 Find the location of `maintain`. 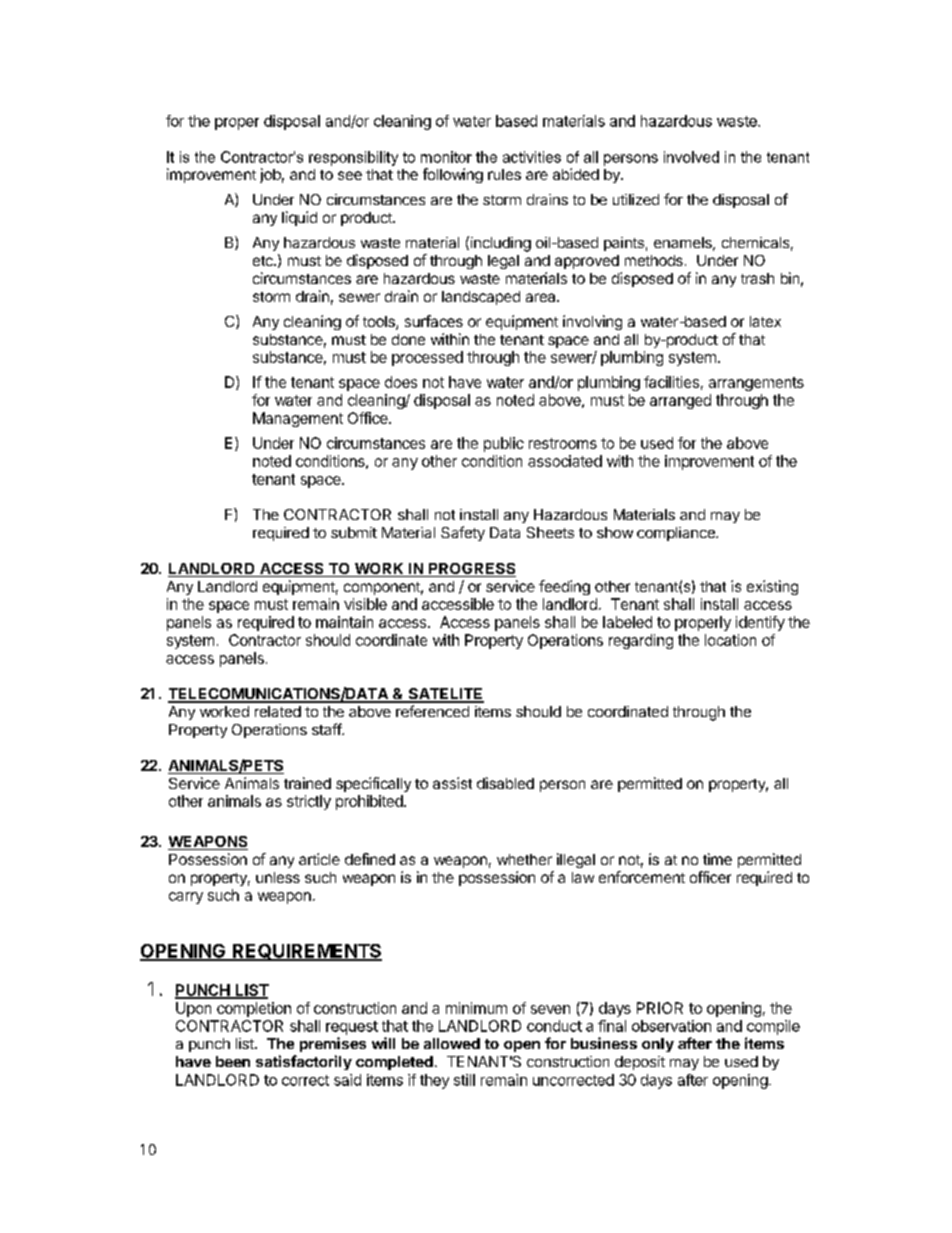

maintain is located at coordinates (344, 622).
